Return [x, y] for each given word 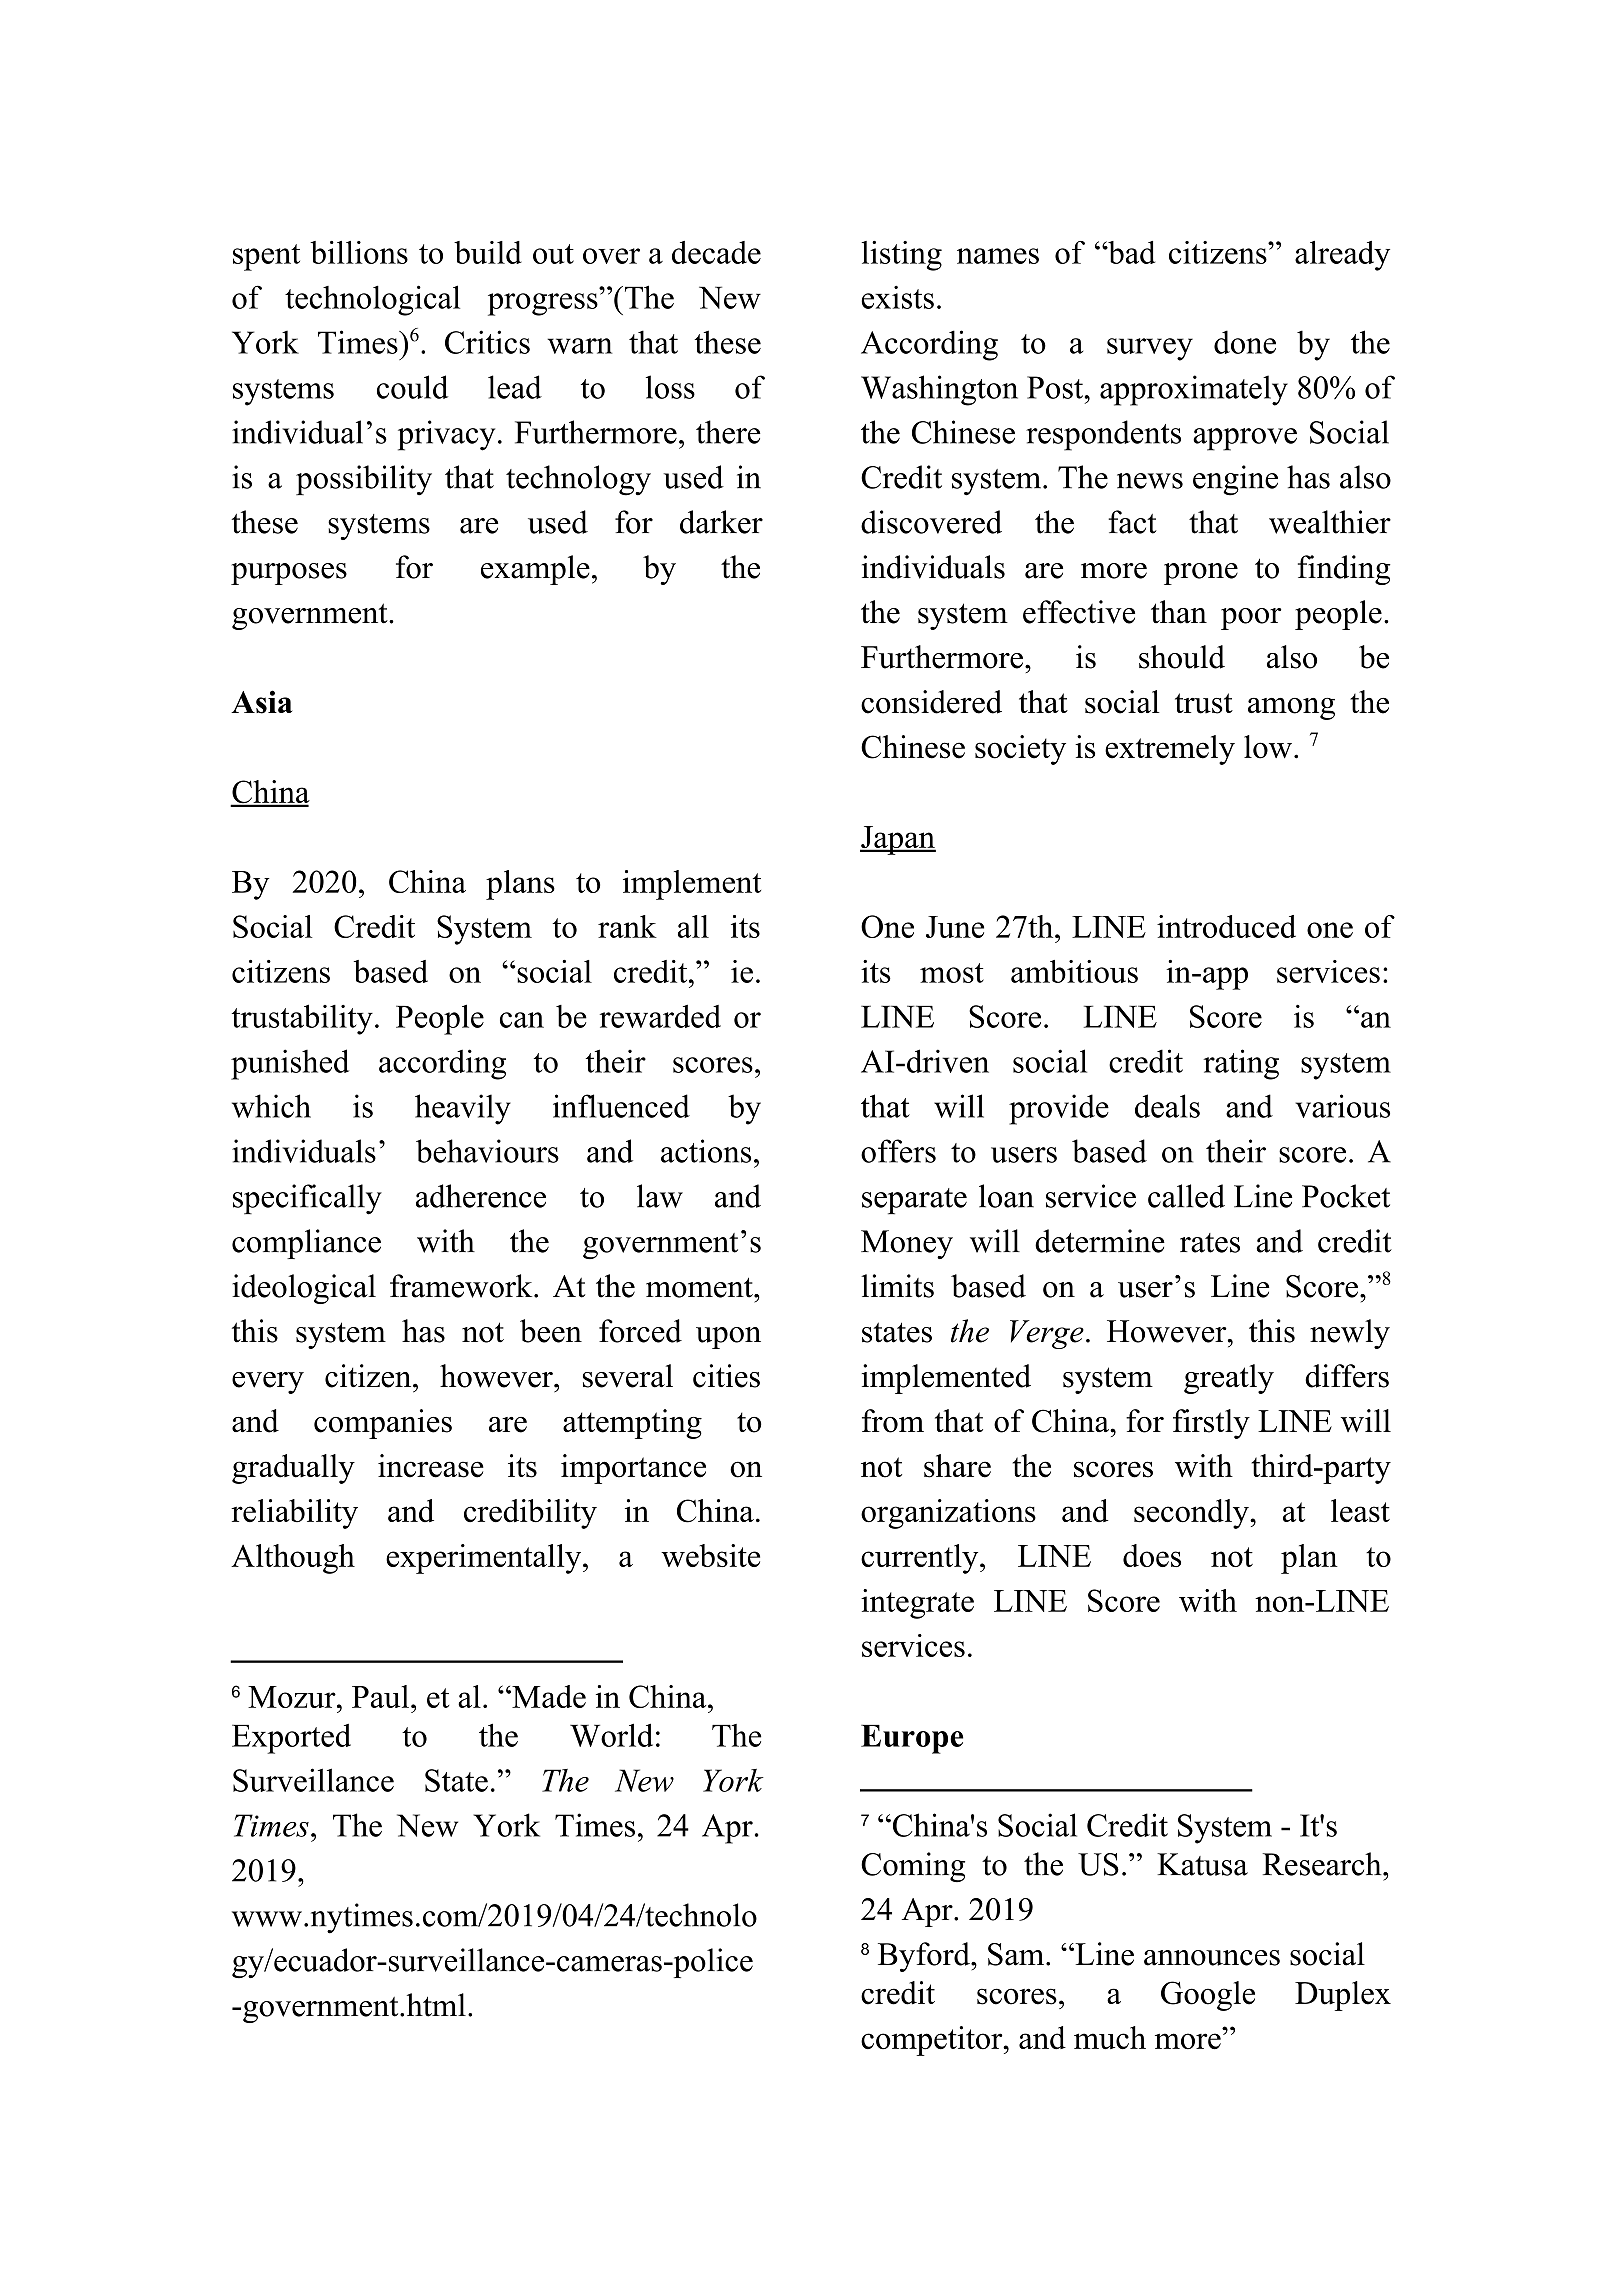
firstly [1211, 1424]
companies [383, 1424]
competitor [933, 2041]
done [1245, 342]
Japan [898, 840]
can [522, 1020]
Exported [291, 1739]
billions [359, 252]
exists [897, 297]
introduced [1226, 926]
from [893, 1421]
